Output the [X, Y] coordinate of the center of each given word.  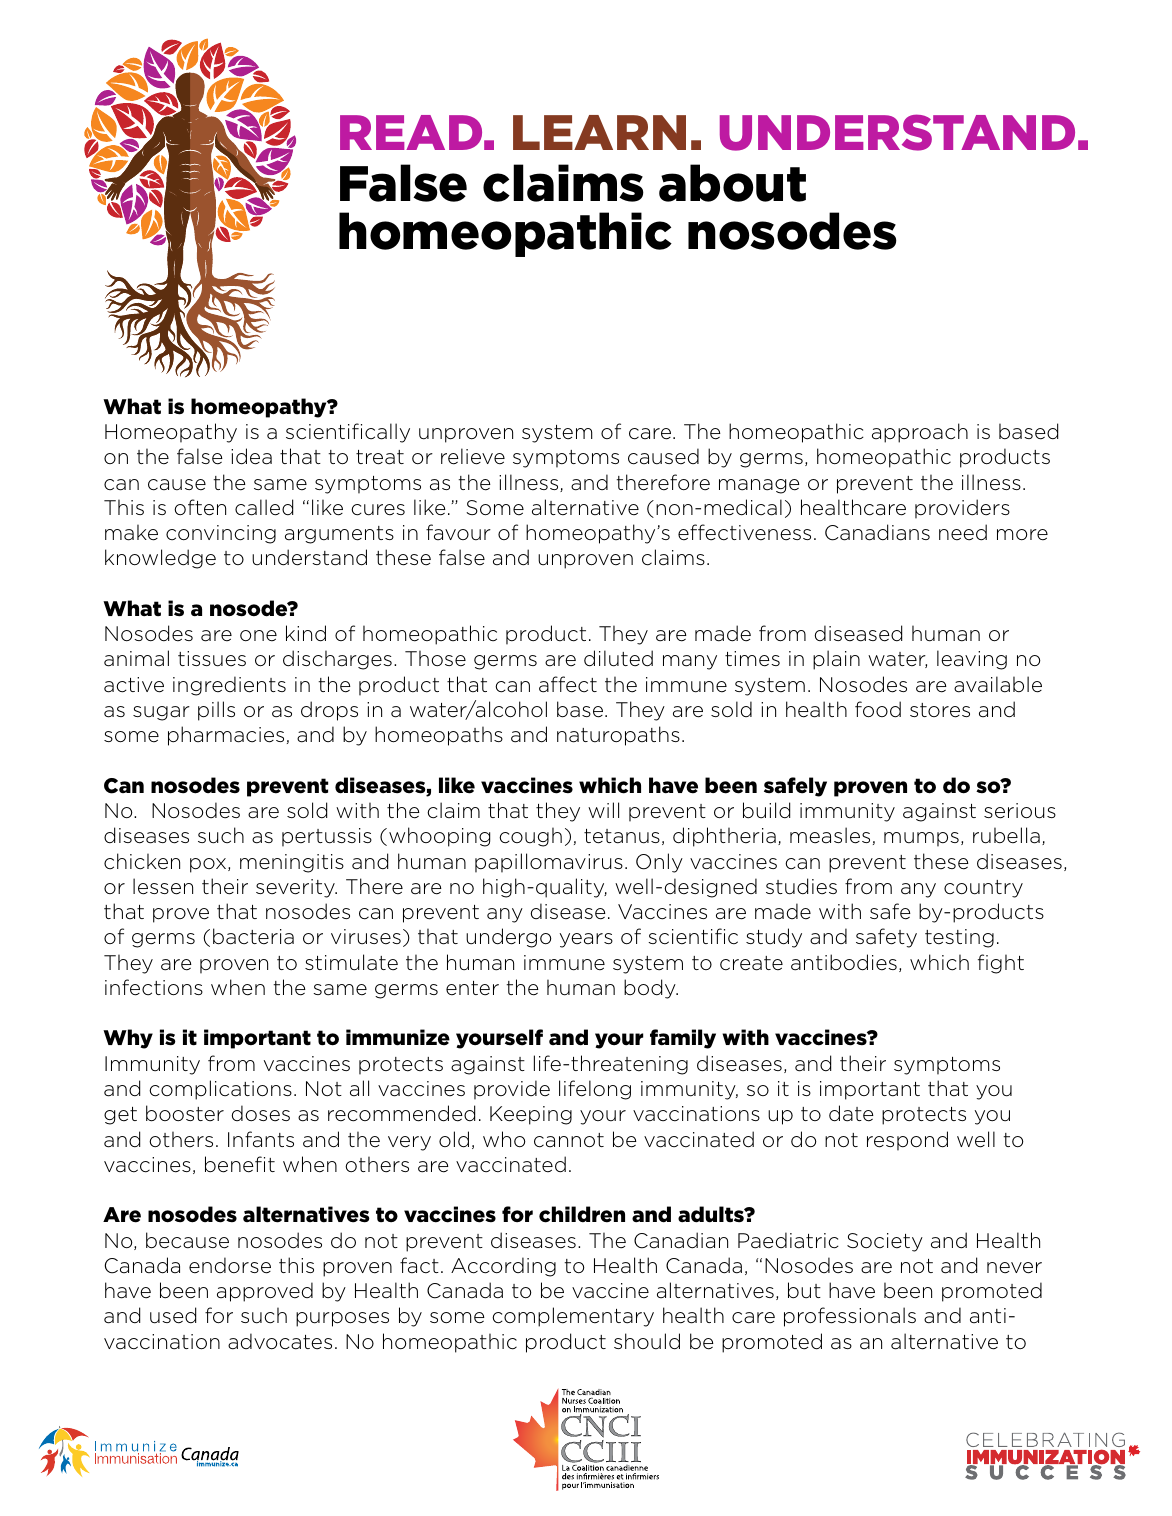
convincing [221, 534]
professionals [850, 1317]
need [963, 532]
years [586, 940]
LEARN [599, 132]
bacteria [253, 936]
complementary [573, 1317]
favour [458, 532]
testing [959, 938]
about [732, 183]
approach [920, 433]
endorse [230, 1265]
